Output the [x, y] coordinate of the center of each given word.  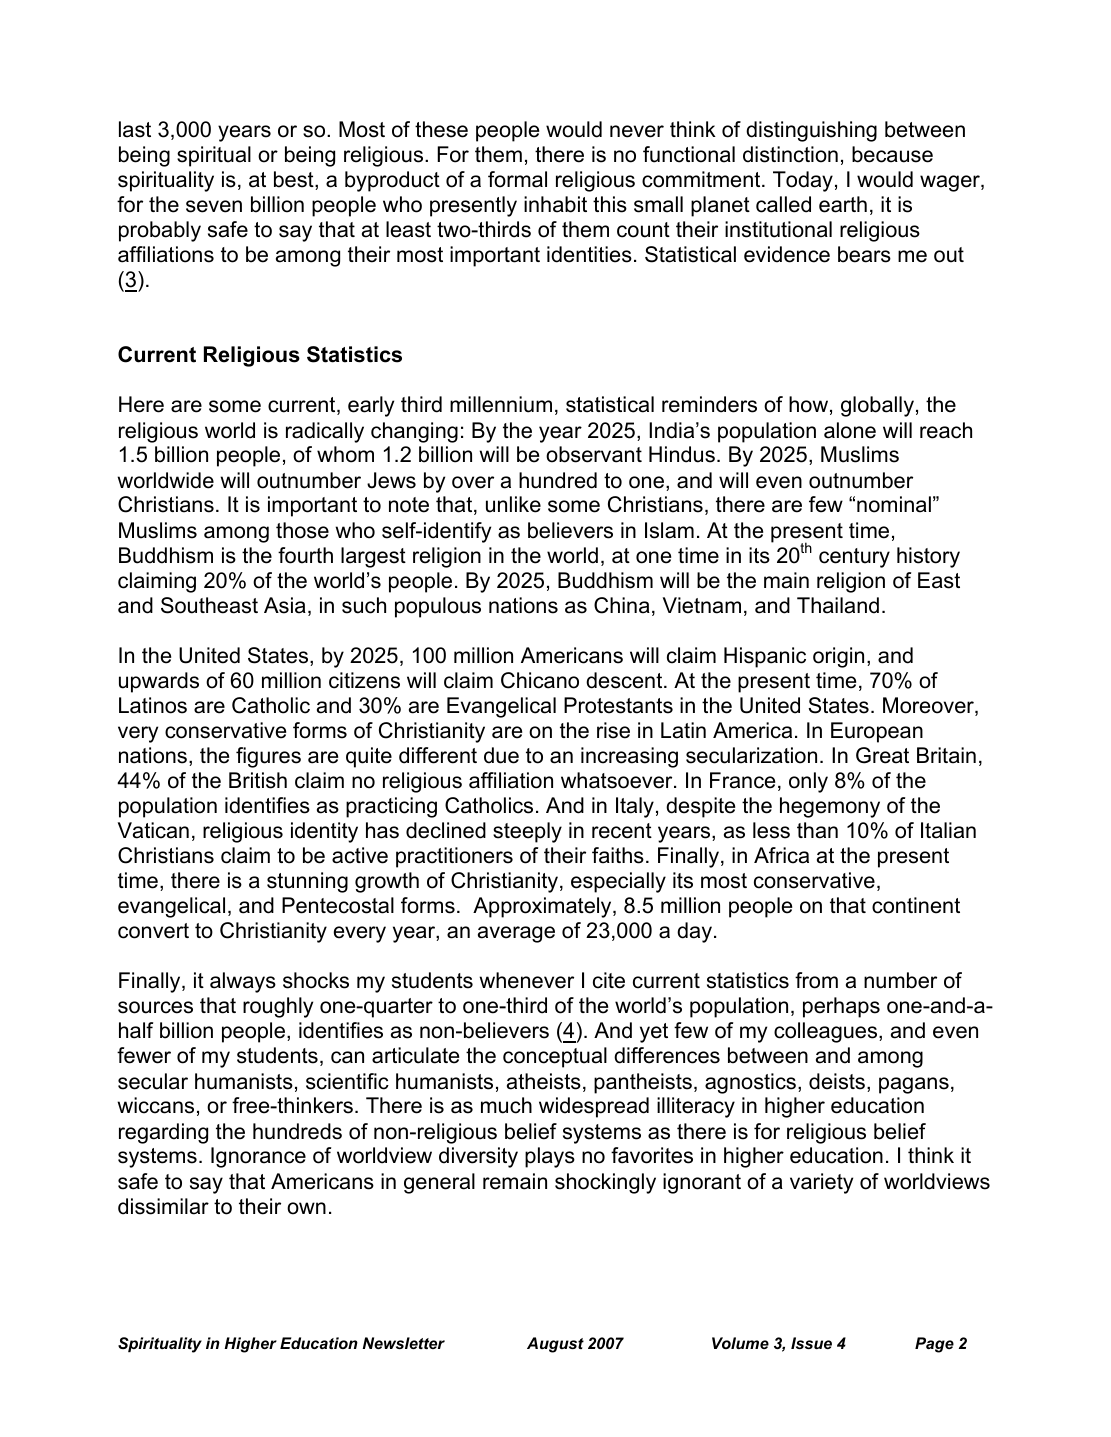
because [892, 154]
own [306, 1208]
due [501, 755]
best [295, 180]
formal [517, 179]
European [877, 732]
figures [268, 757]
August [555, 1345]
